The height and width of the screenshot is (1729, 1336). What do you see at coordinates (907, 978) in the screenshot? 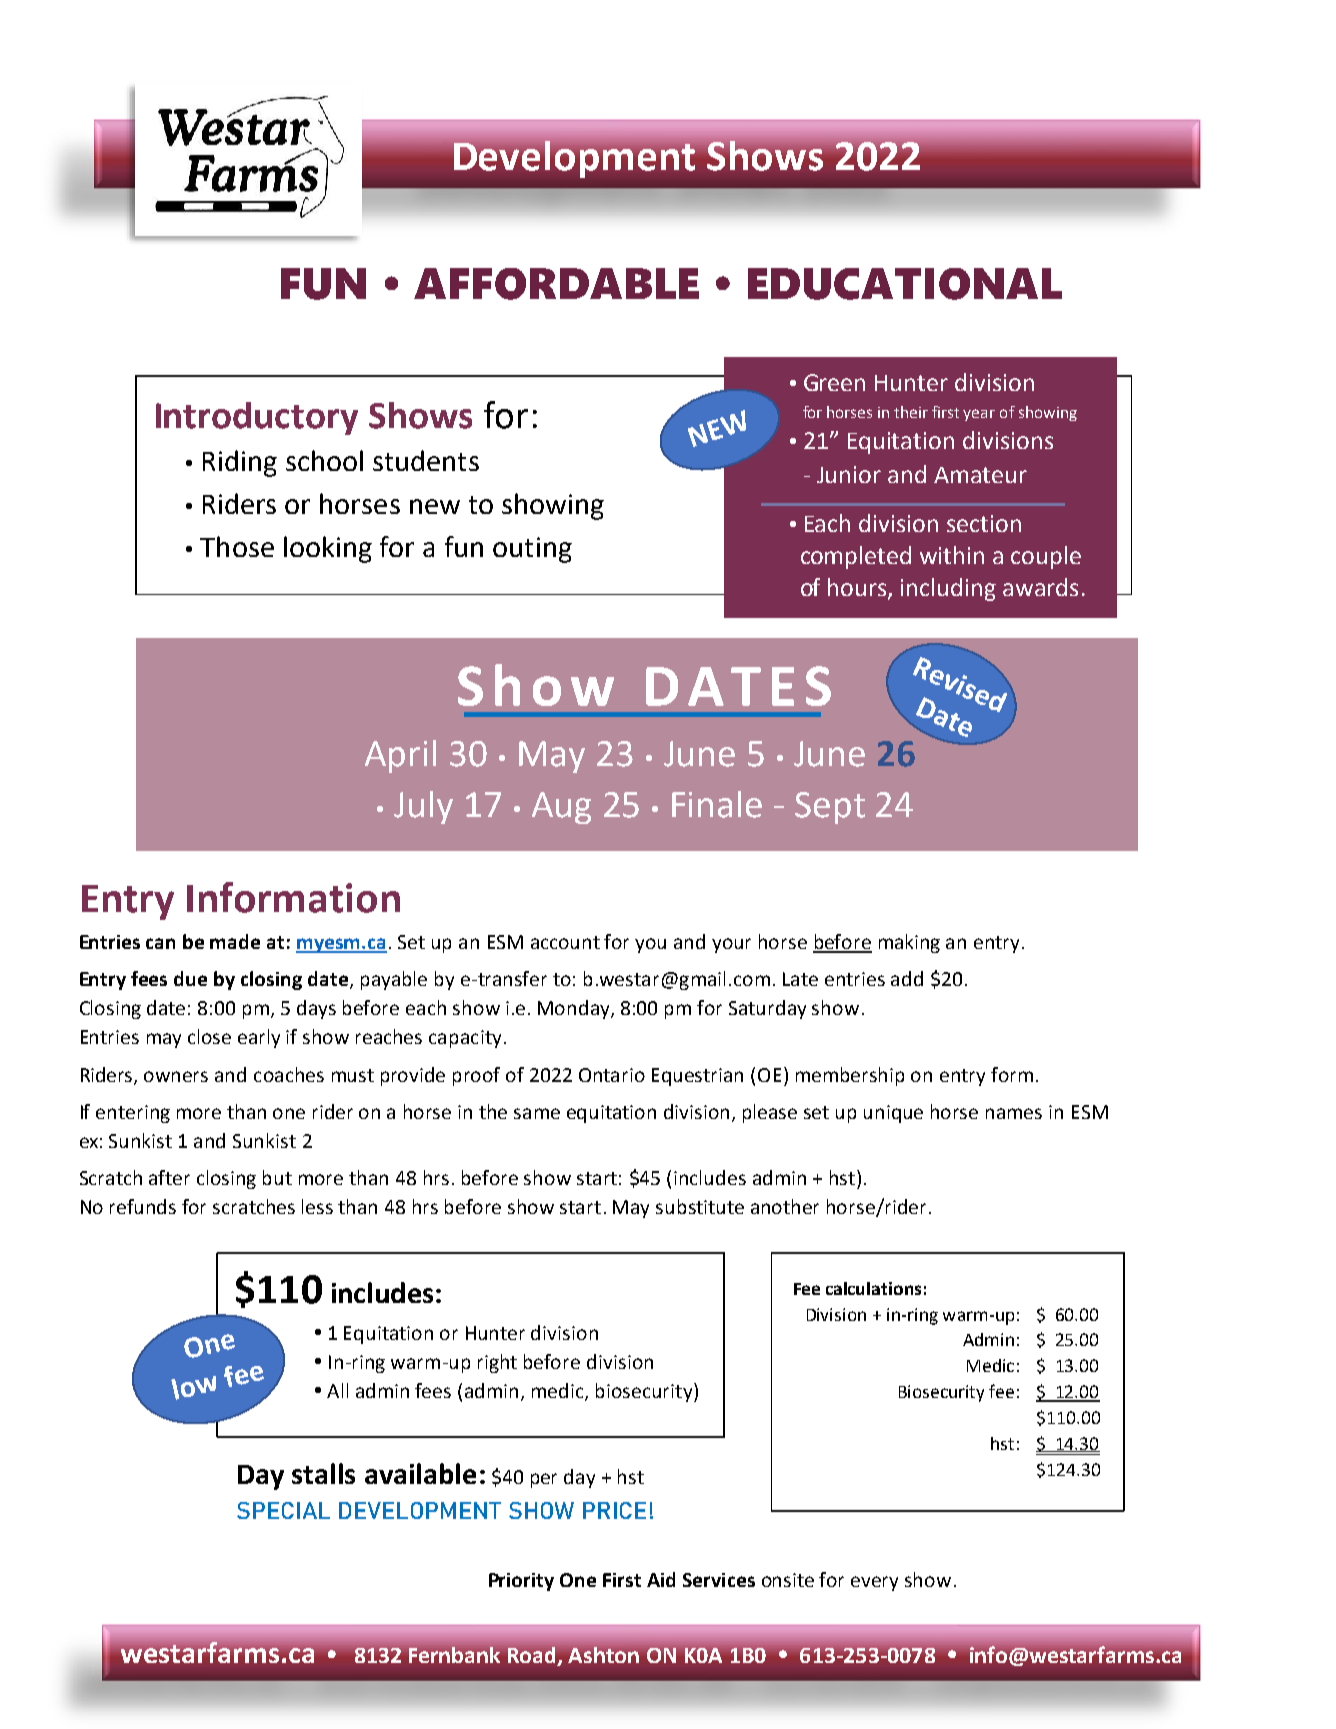
I see `add` at bounding box center [907, 978].
